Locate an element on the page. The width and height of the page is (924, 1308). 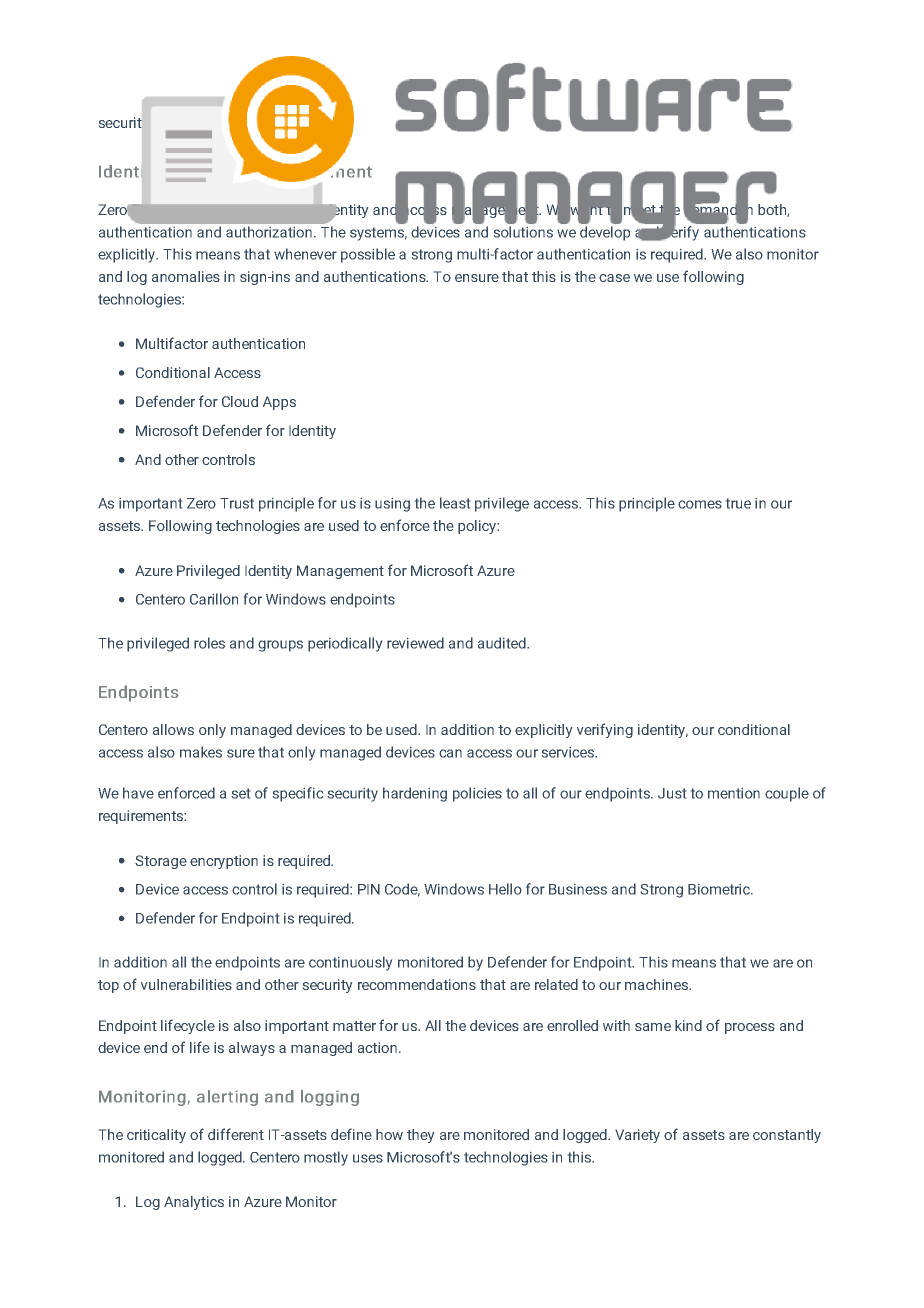
solutions is located at coordinates (523, 230).
